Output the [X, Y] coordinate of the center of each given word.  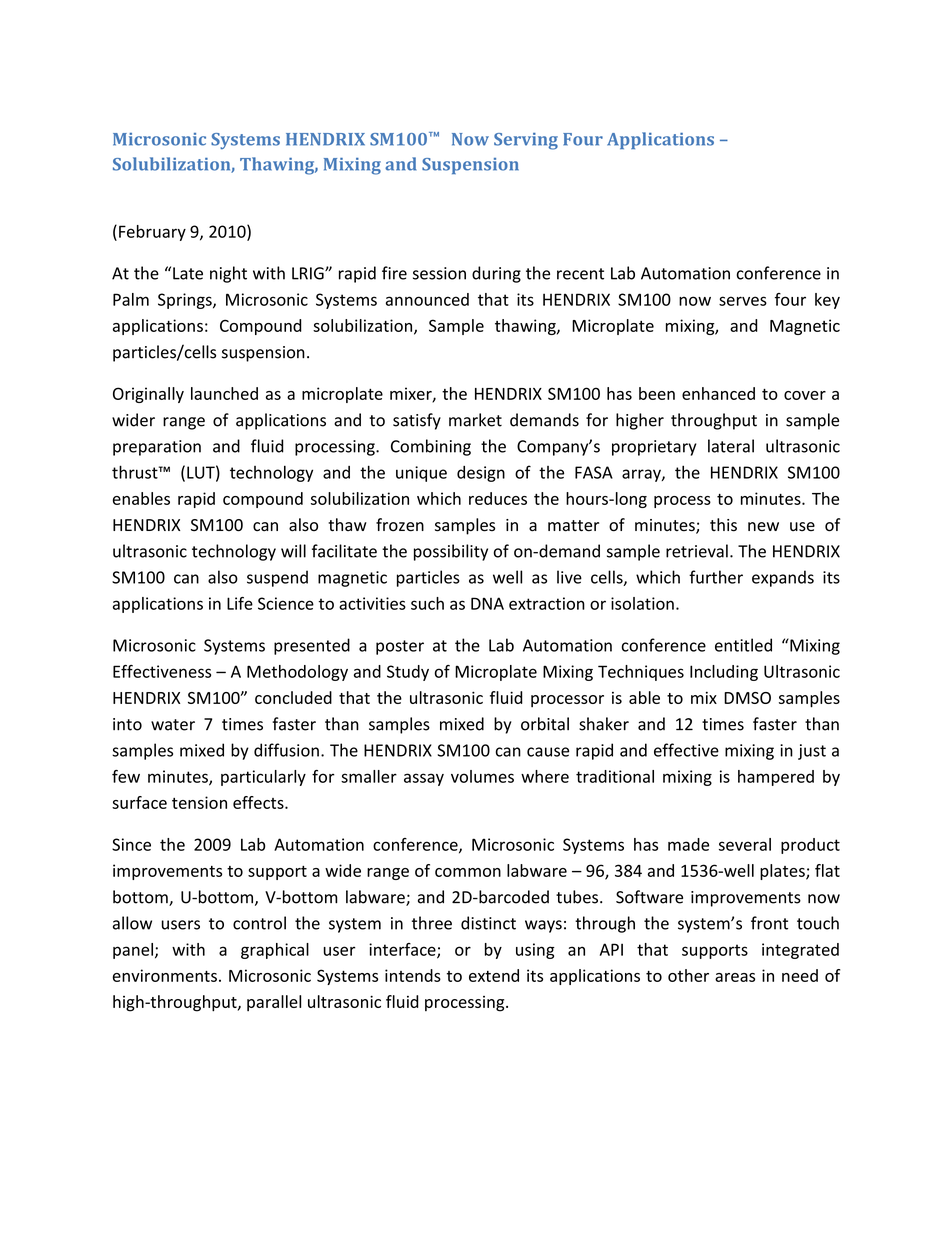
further [716, 577]
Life [240, 603]
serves [743, 301]
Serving [526, 141]
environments [165, 975]
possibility [451, 552]
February [152, 233]
